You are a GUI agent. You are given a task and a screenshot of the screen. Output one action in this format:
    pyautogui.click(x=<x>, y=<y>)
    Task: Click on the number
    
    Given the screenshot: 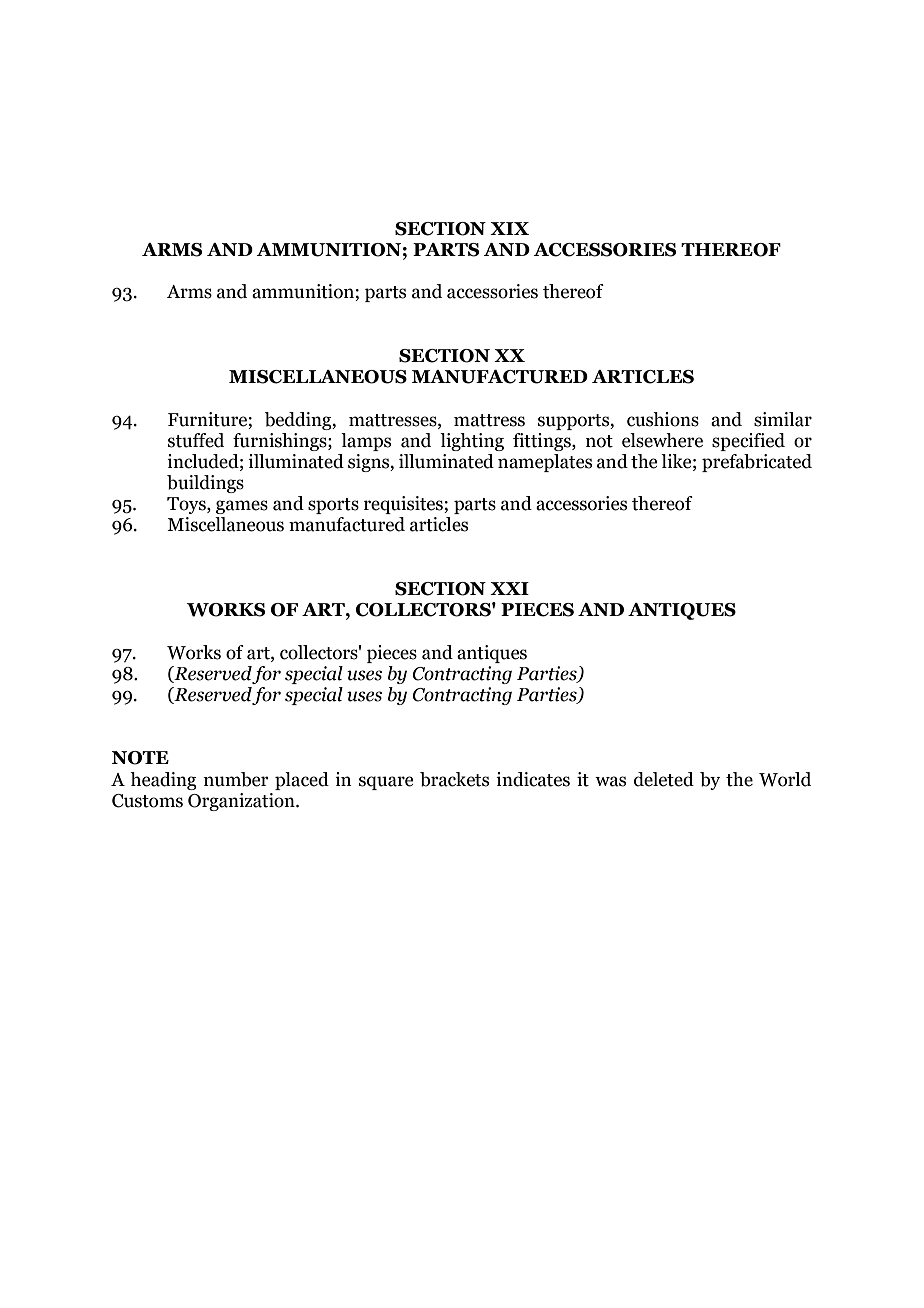 What is the action you would take?
    pyautogui.click(x=236, y=779)
